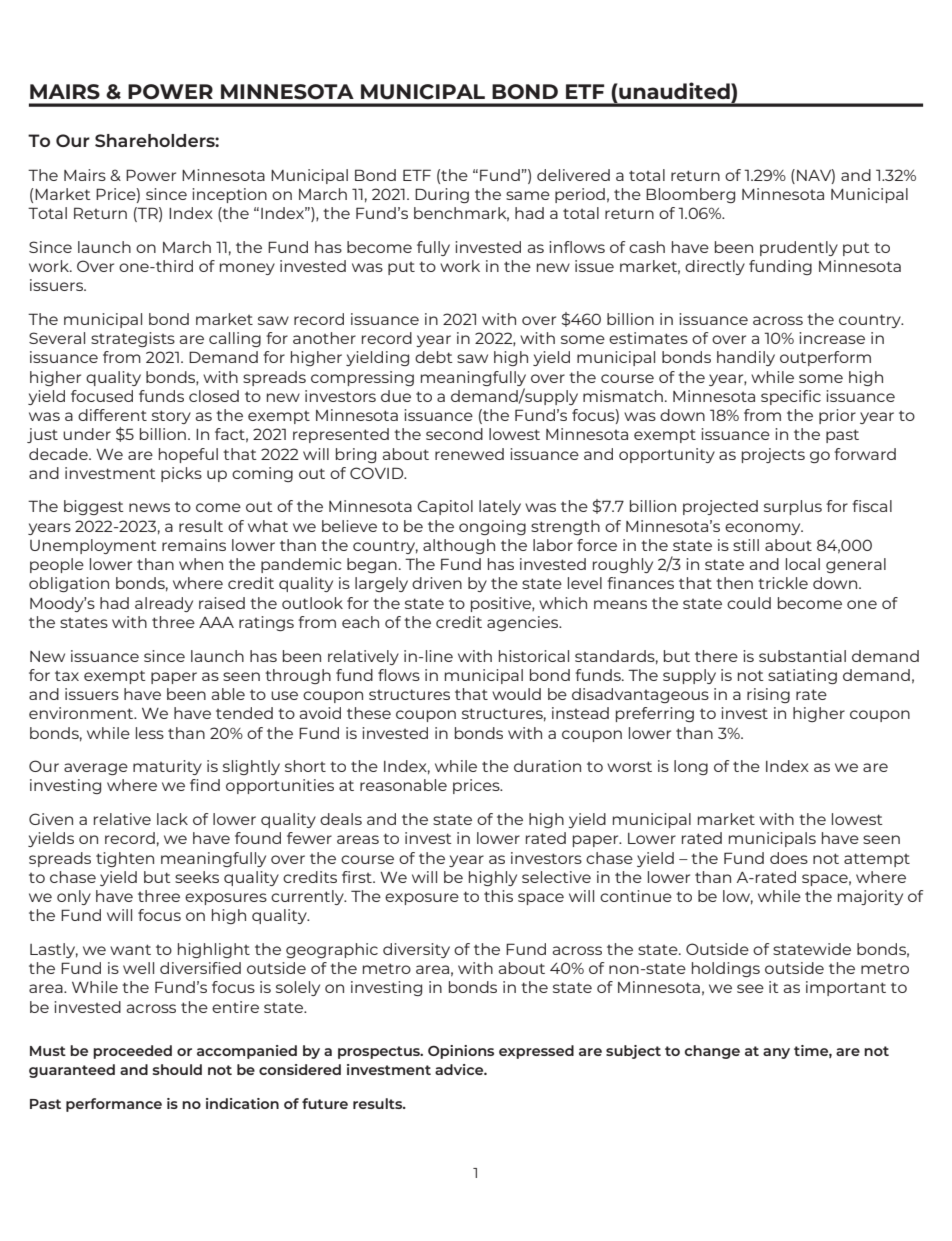 This screenshot has width=952, height=1241. Describe the element at coordinates (791, 397) in the screenshot. I see `specific` at that location.
